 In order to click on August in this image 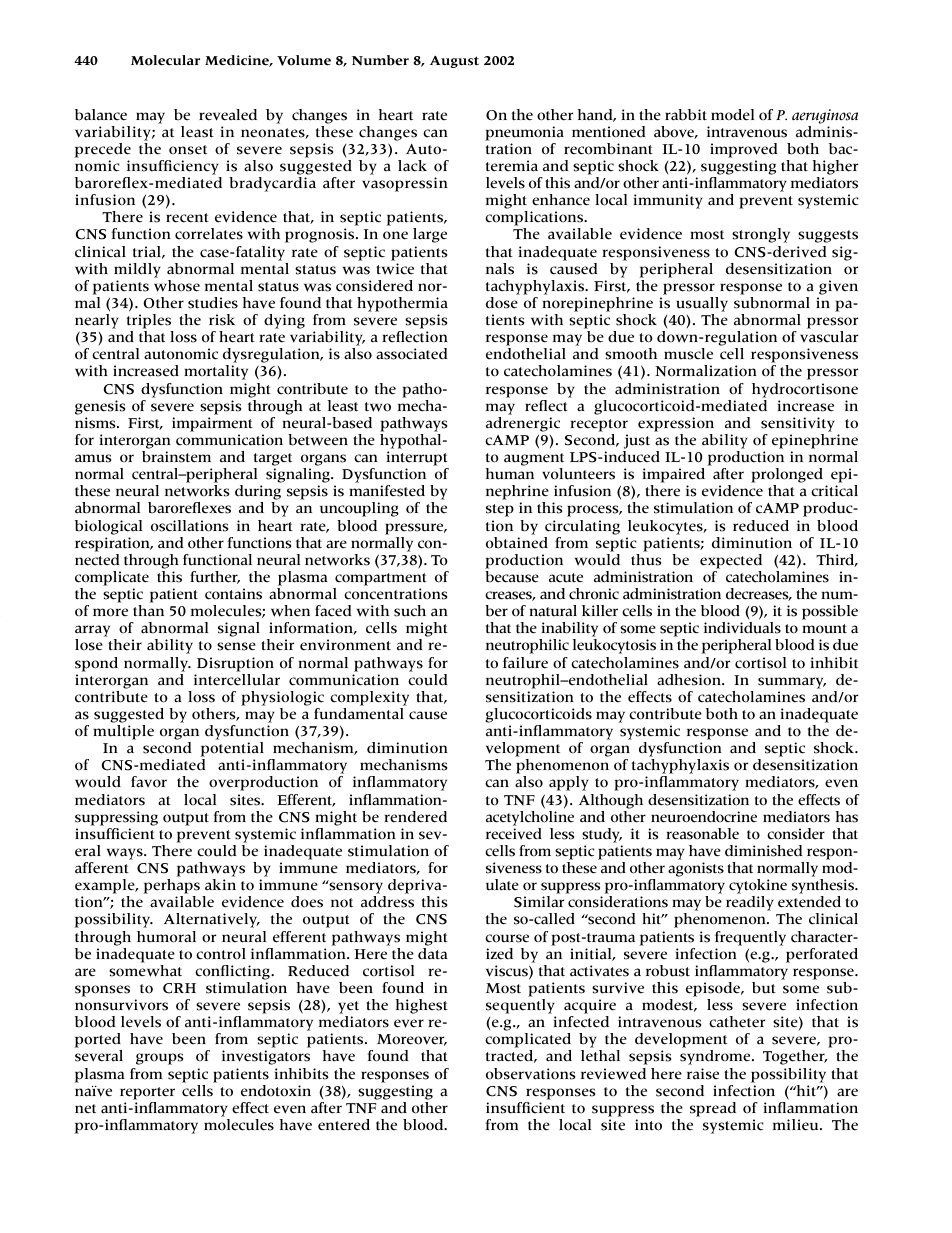, I will do `click(454, 62)`.
